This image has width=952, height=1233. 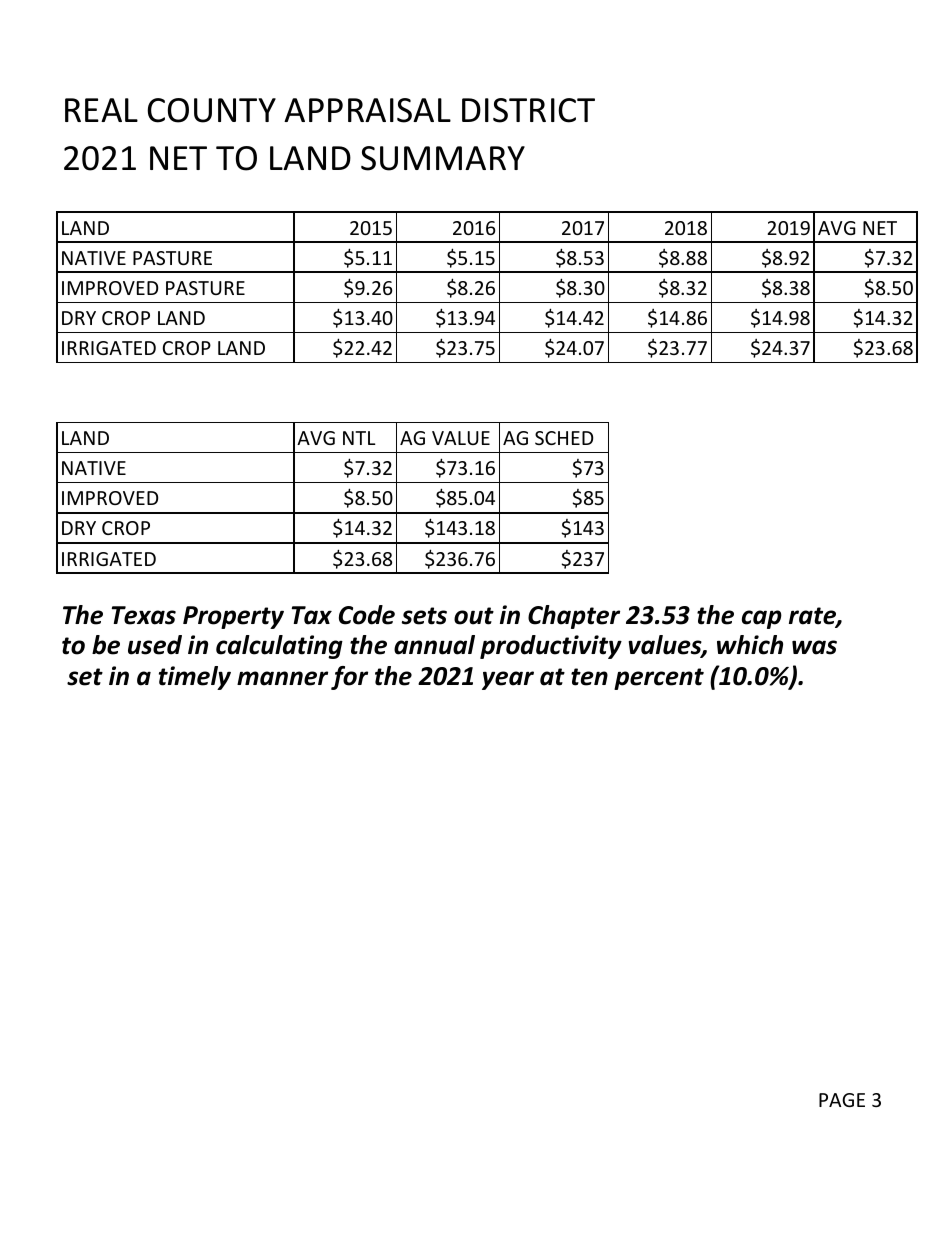 I want to click on PAGE, so click(x=842, y=1100).
